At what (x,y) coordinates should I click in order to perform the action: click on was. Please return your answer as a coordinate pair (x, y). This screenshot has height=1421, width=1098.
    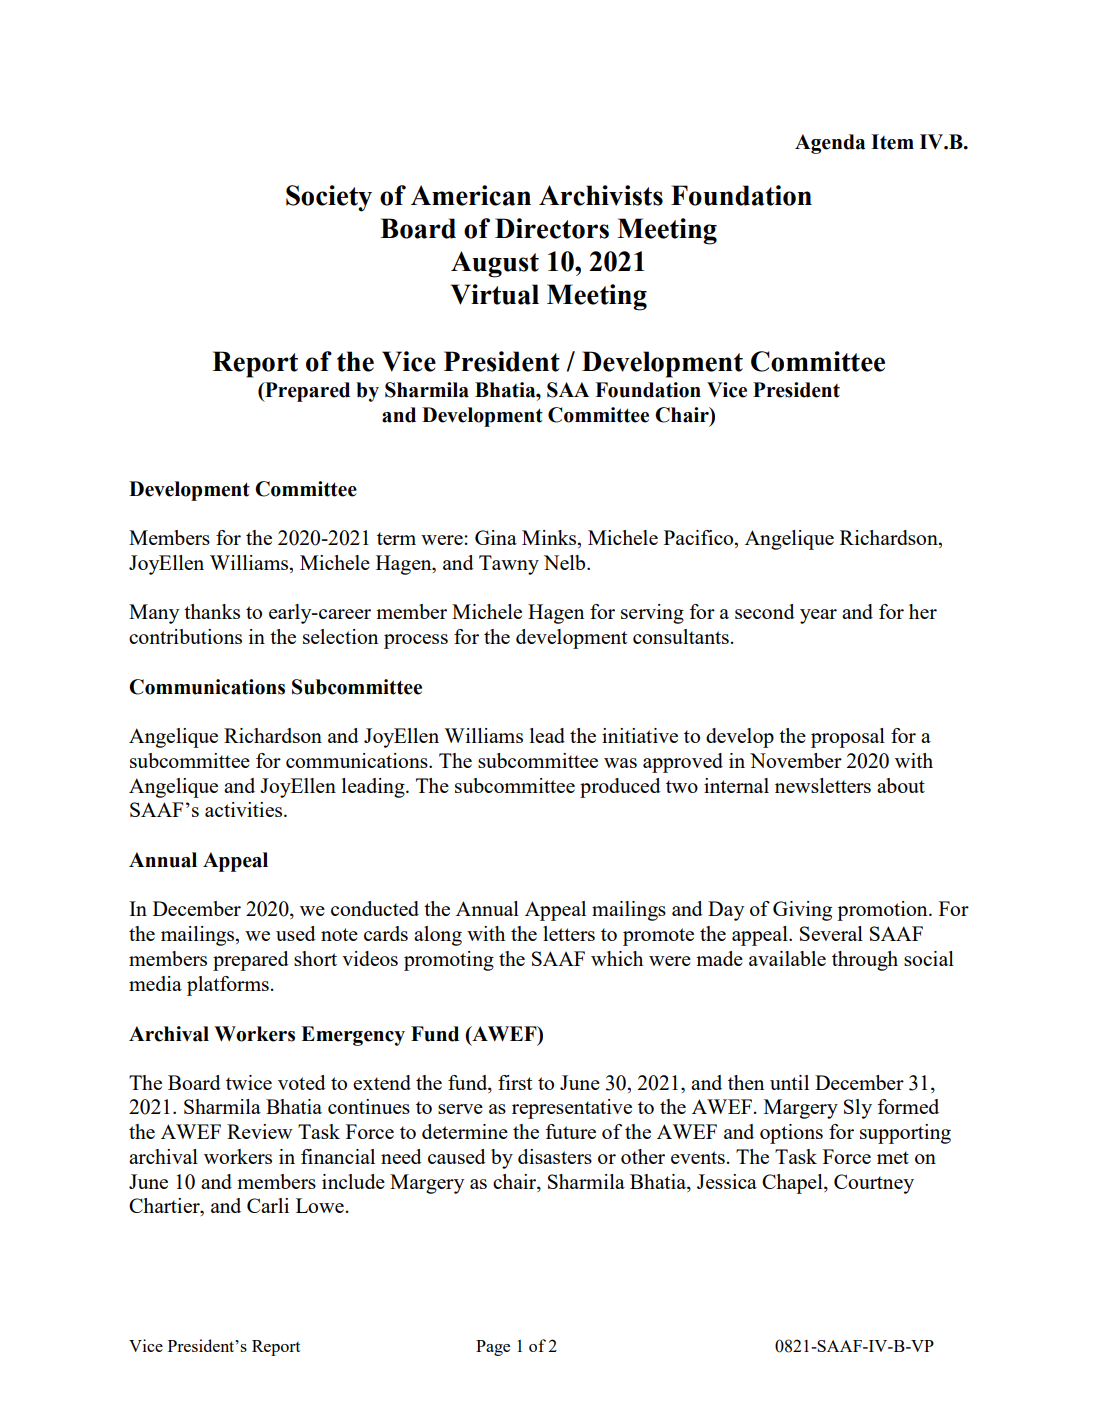
    Looking at the image, I should click on (620, 763).
